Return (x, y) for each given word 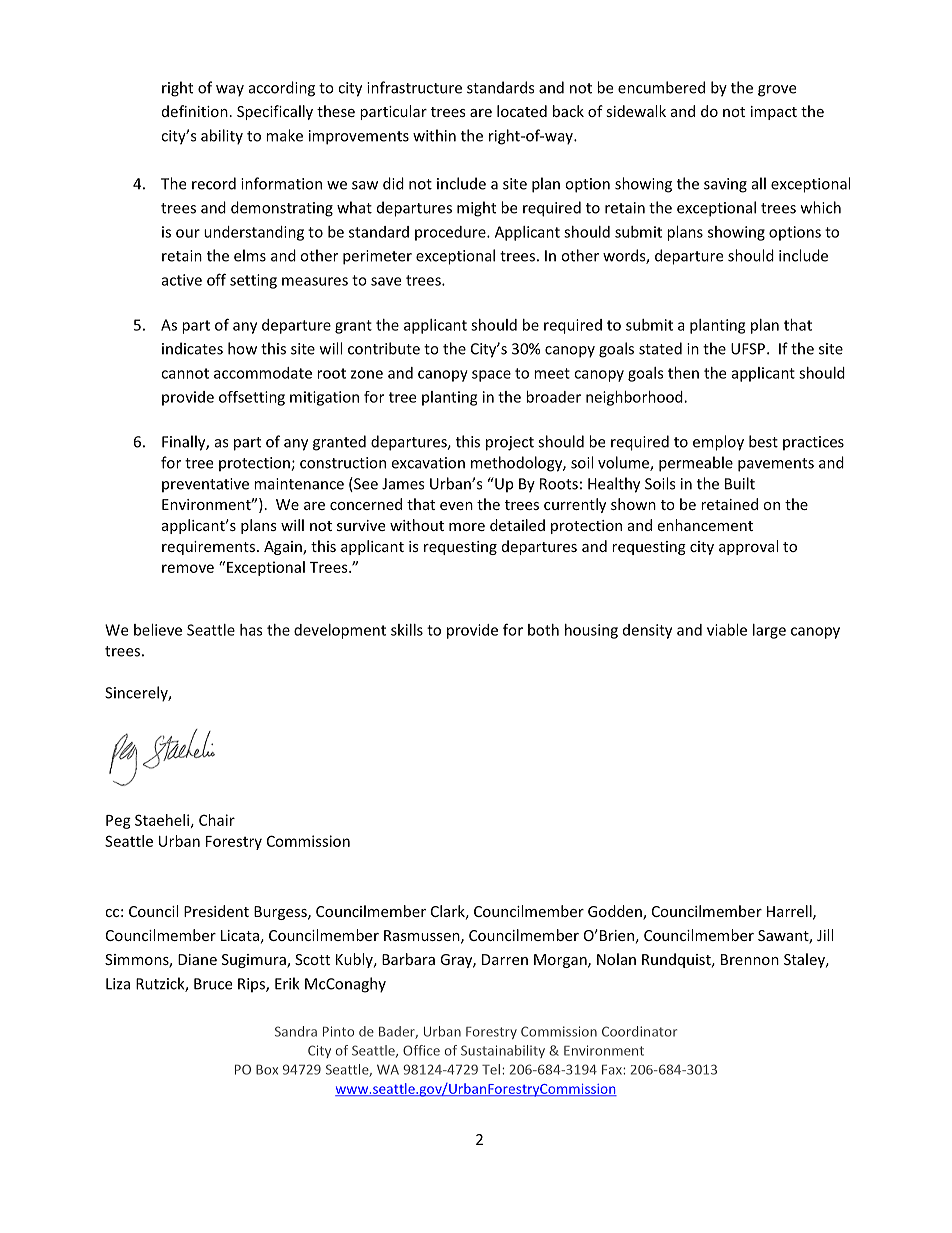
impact (774, 113)
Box (267, 1069)
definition (195, 111)
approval (748, 547)
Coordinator (639, 1031)
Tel (491, 1069)
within (434, 135)
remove (188, 568)
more (467, 527)
